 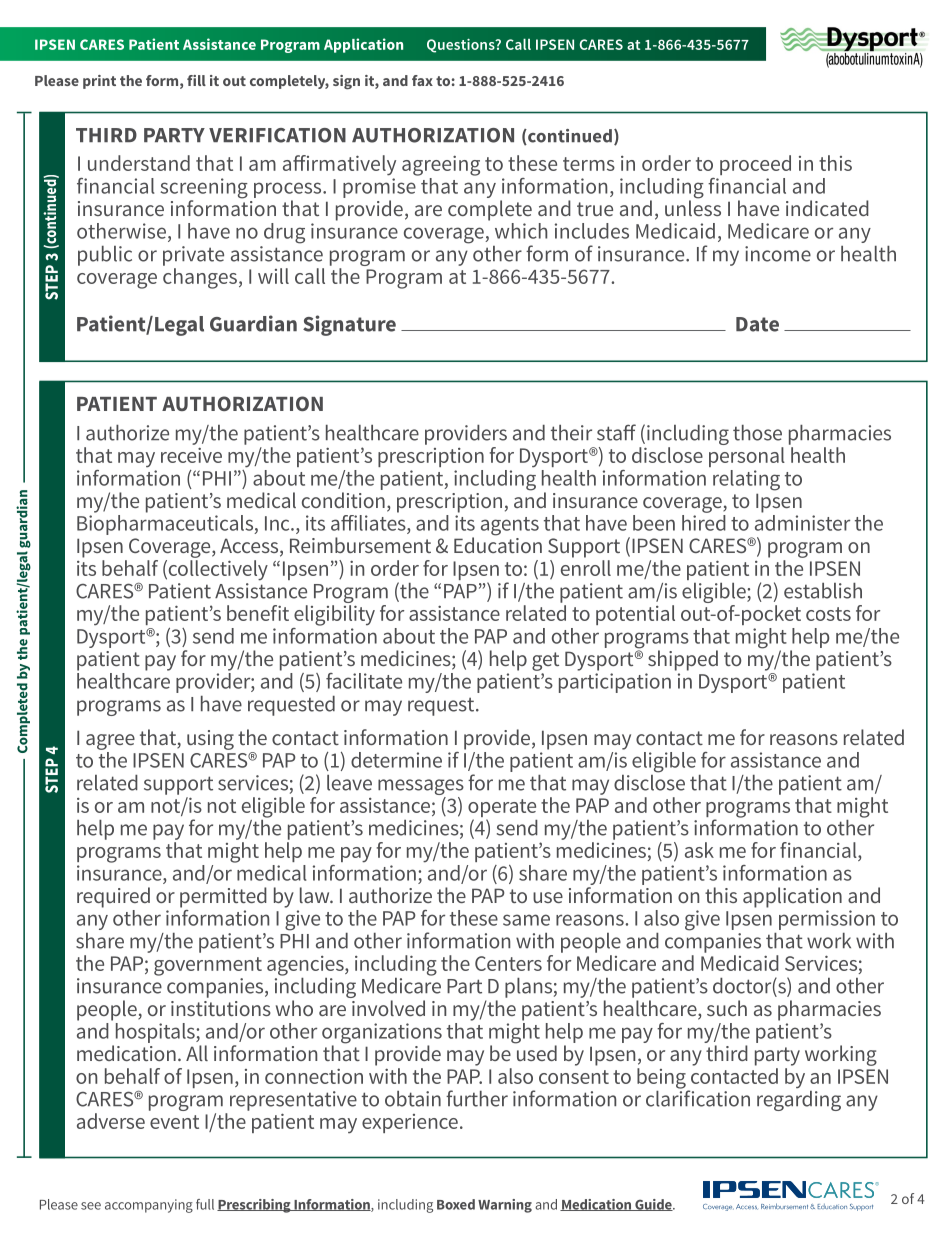 I want to click on fill, so click(x=196, y=80).
